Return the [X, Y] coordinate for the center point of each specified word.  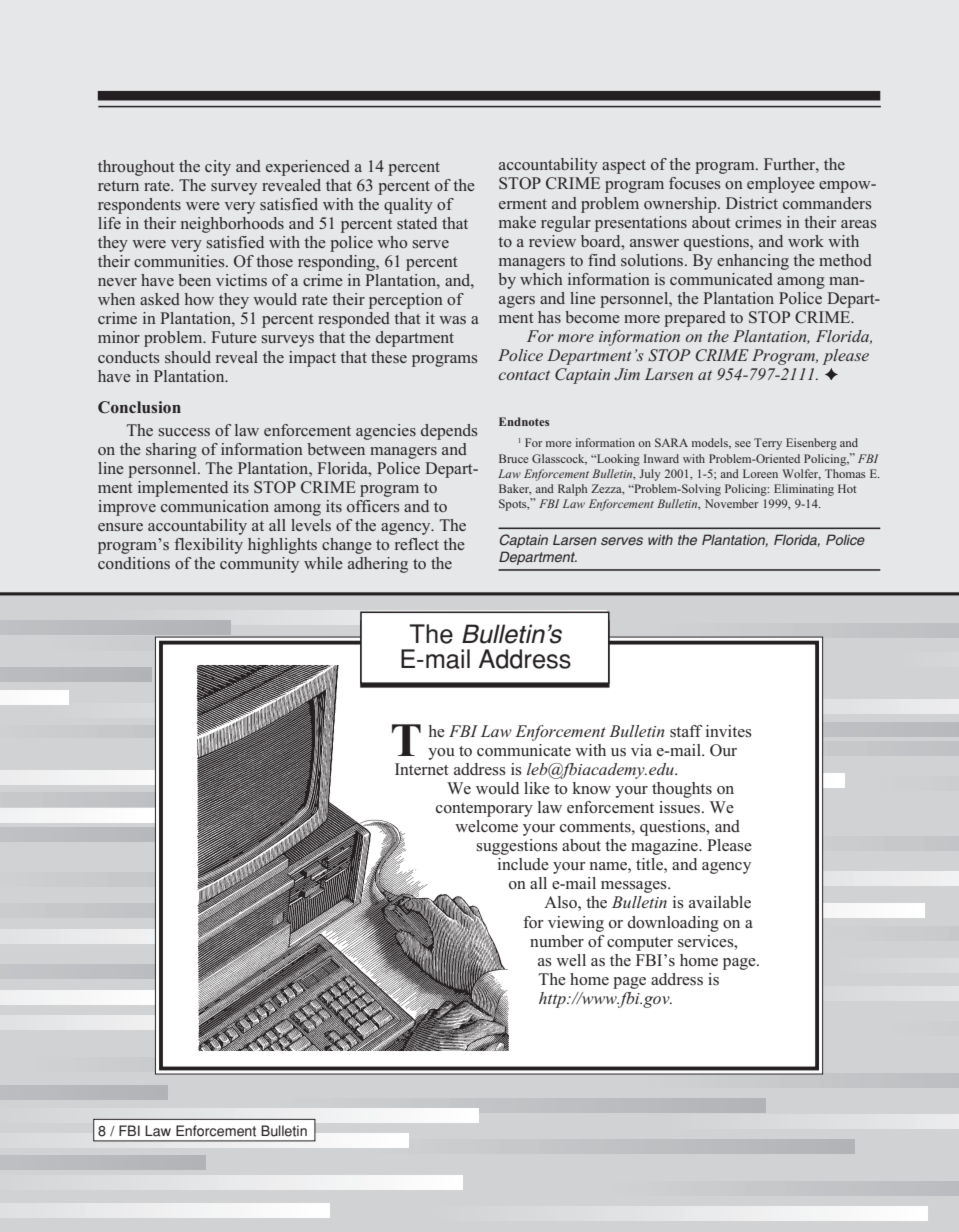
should [188, 357]
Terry [768, 444]
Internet [422, 769]
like [537, 788]
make [517, 222]
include [523, 864]
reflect [417, 544]
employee [781, 185]
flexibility [209, 546]
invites [729, 731]
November [731, 503]
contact [524, 375]
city [218, 168]
